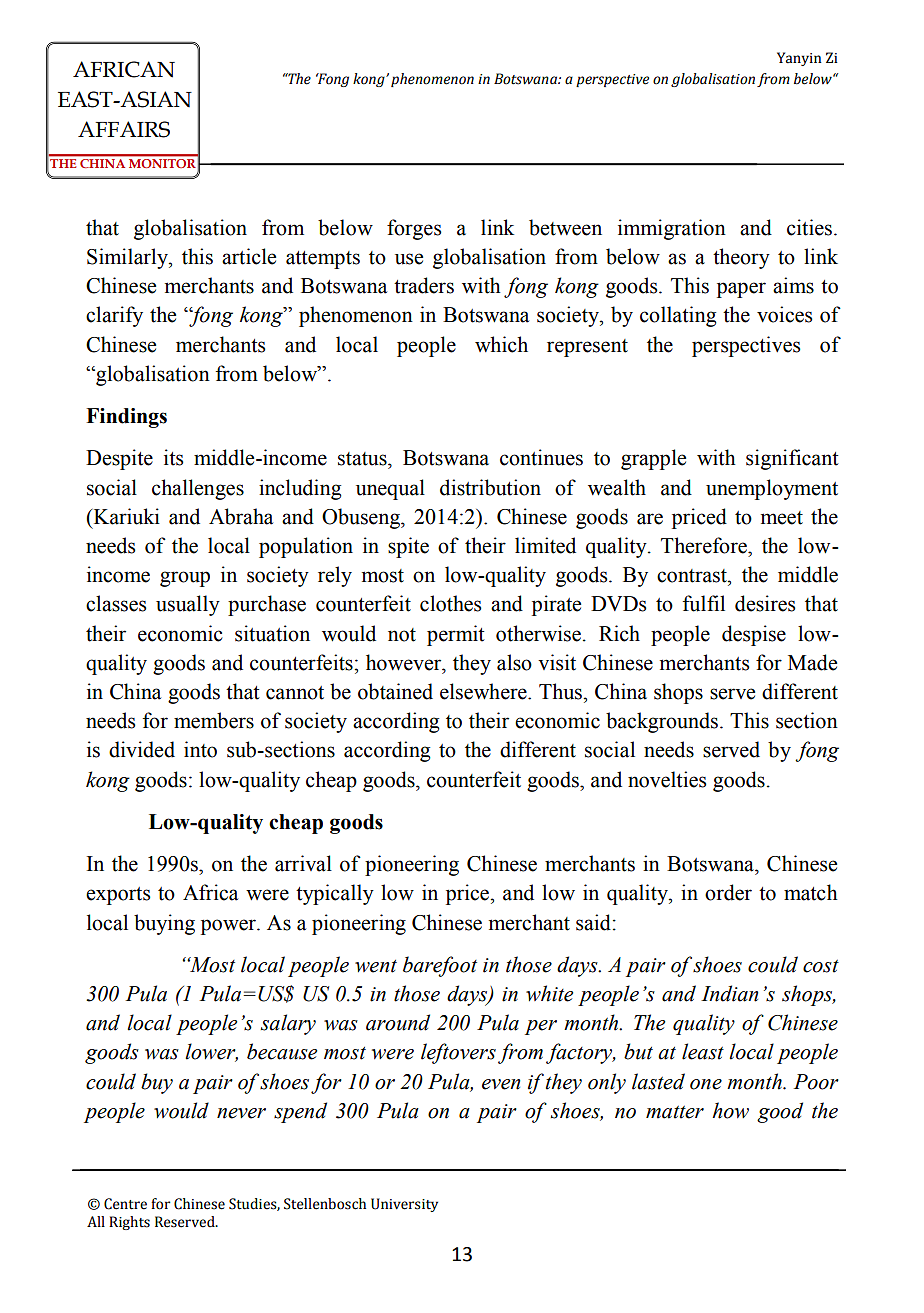 The height and width of the screenshot is (1313, 924). What do you see at coordinates (118, 896) in the screenshot?
I see `exports` at bounding box center [118, 896].
